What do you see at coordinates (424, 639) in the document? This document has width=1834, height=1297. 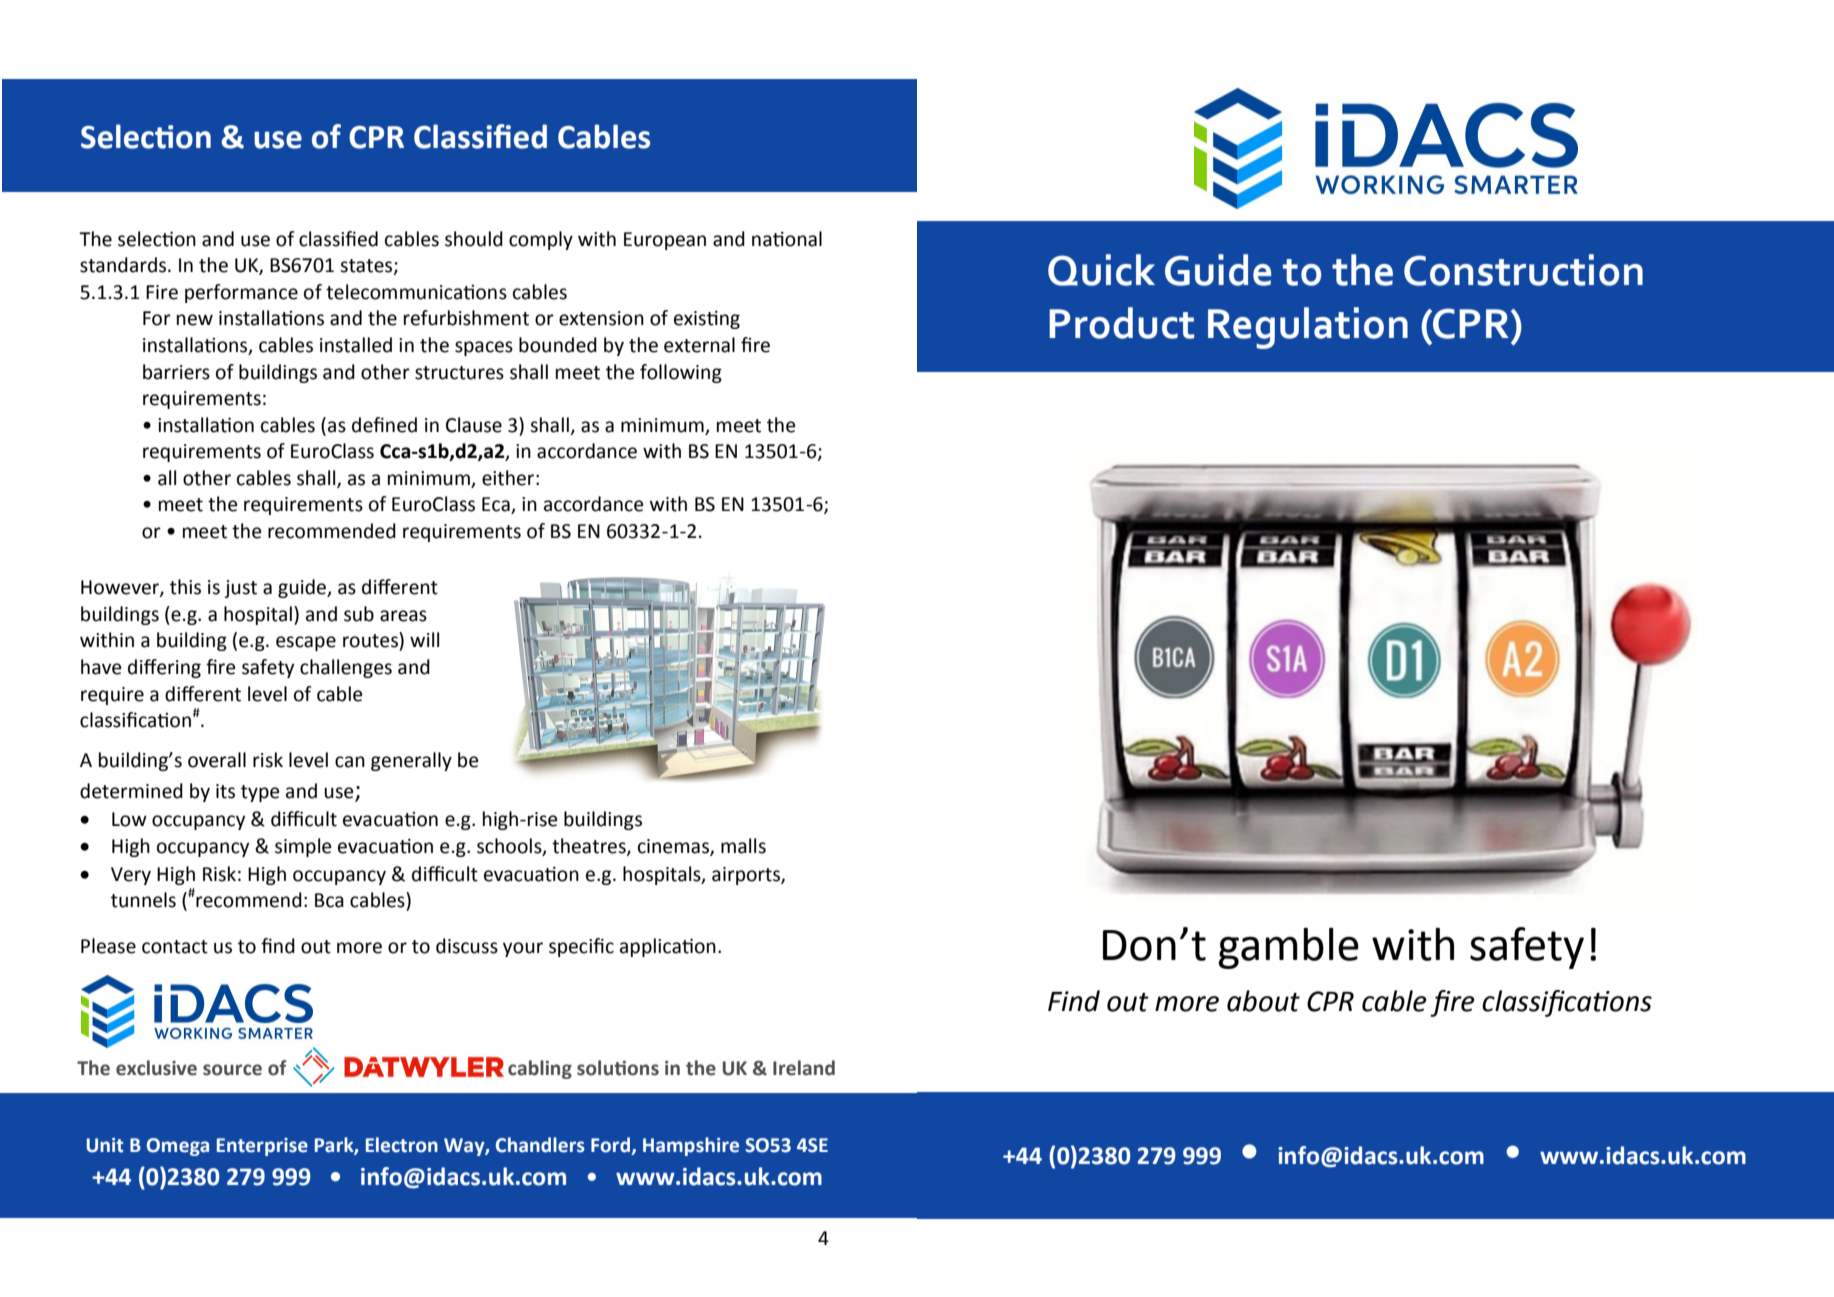 I see `will` at bounding box center [424, 639].
